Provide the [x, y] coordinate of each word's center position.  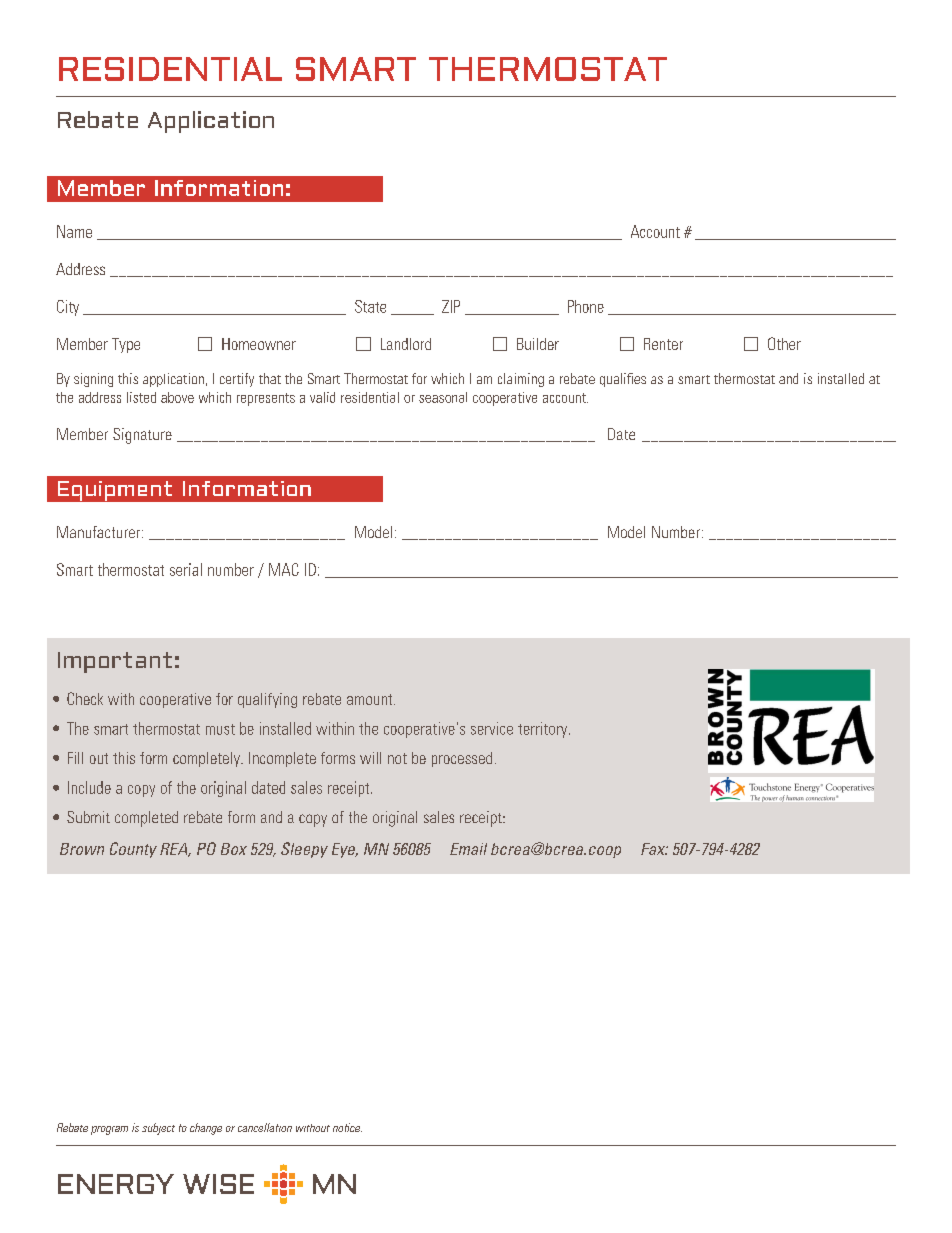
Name [74, 231]
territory [544, 730]
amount [371, 699]
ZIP [451, 306]
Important [115, 662]
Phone [586, 306]
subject [158, 1129]
